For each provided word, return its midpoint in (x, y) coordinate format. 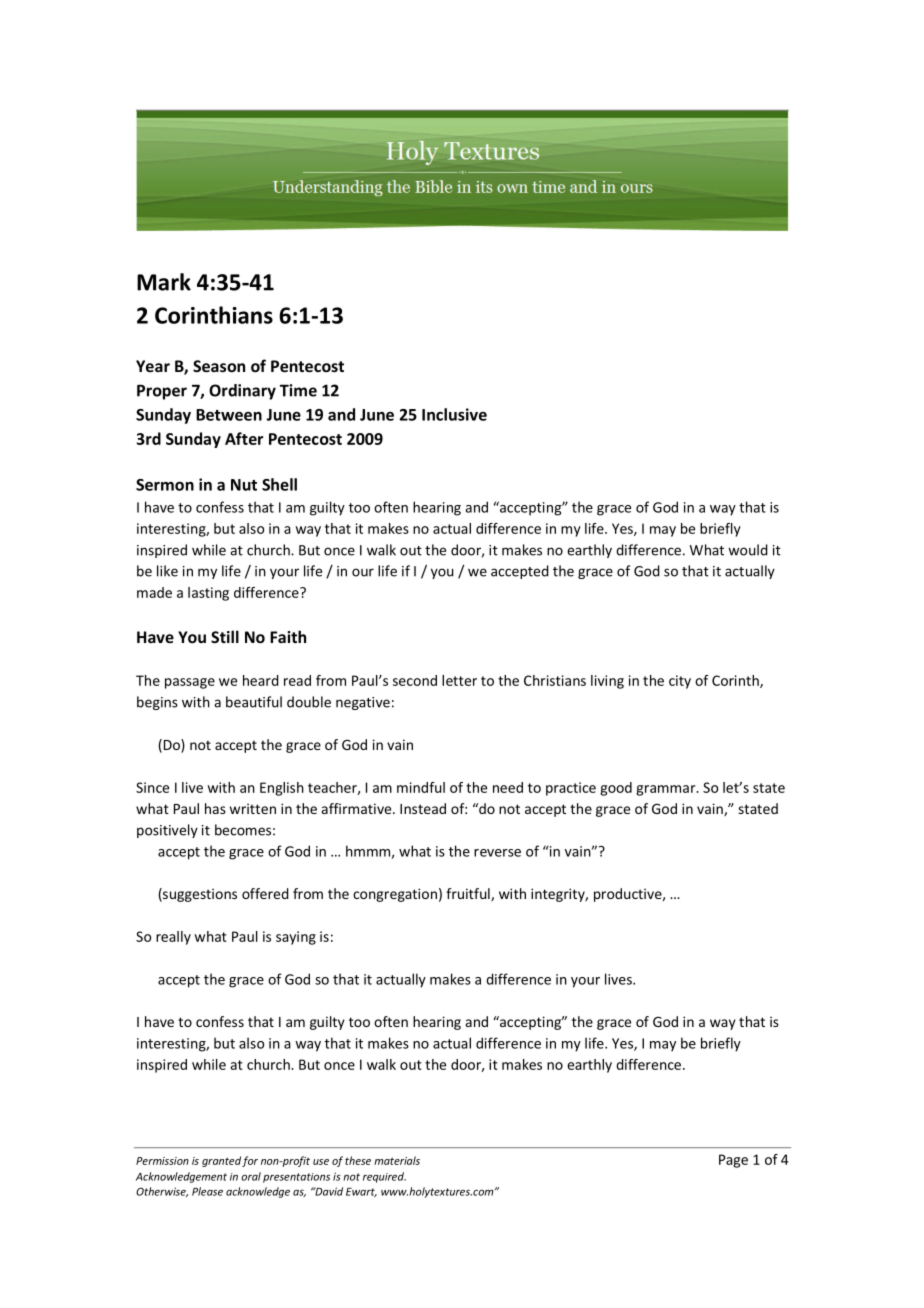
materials (397, 1160)
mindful (421, 787)
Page (733, 1161)
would (748, 550)
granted (221, 1161)
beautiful (254, 702)
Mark (164, 282)
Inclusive (454, 414)
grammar (667, 790)
